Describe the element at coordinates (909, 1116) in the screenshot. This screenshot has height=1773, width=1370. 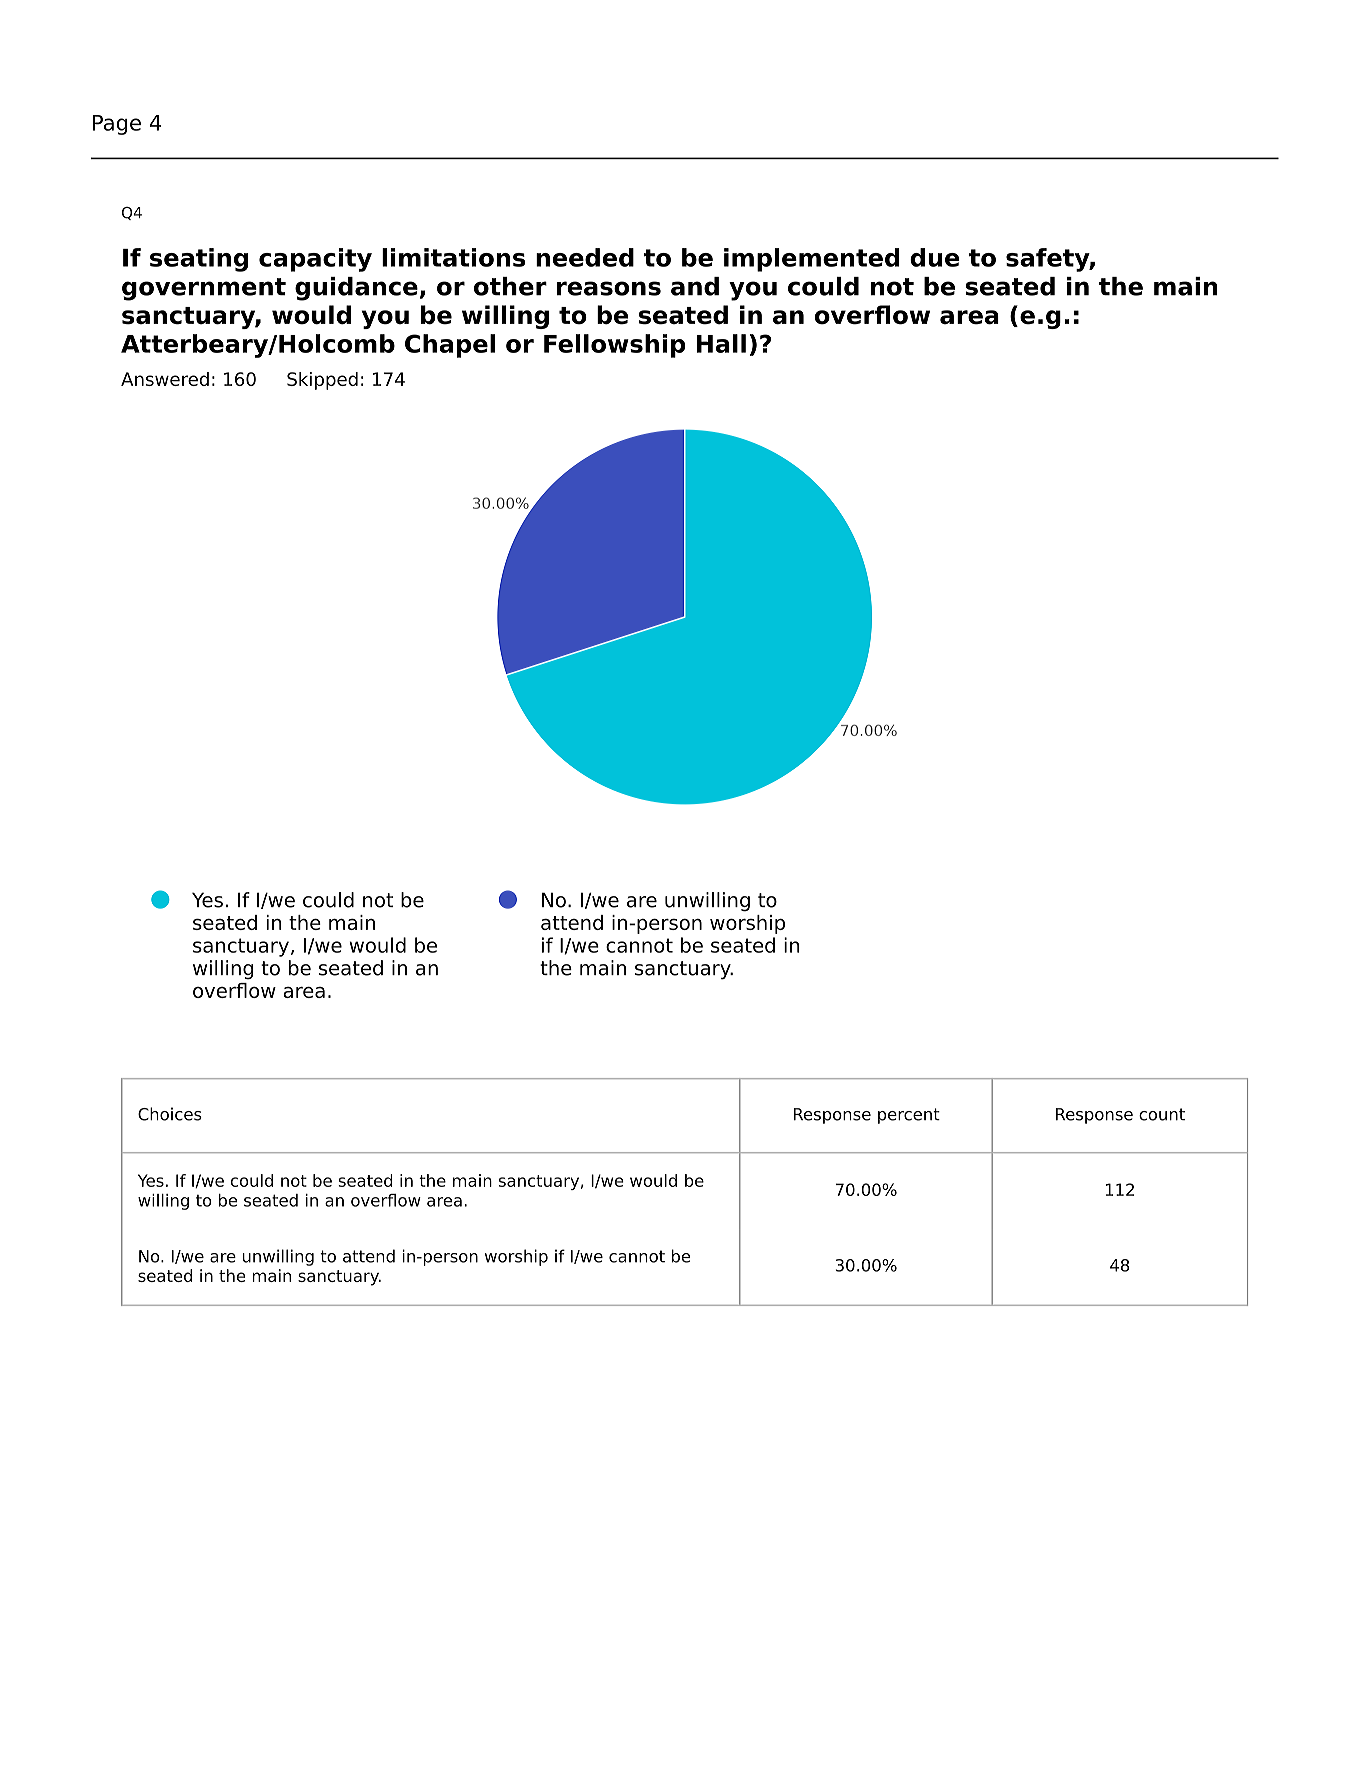
I see `percent` at that location.
